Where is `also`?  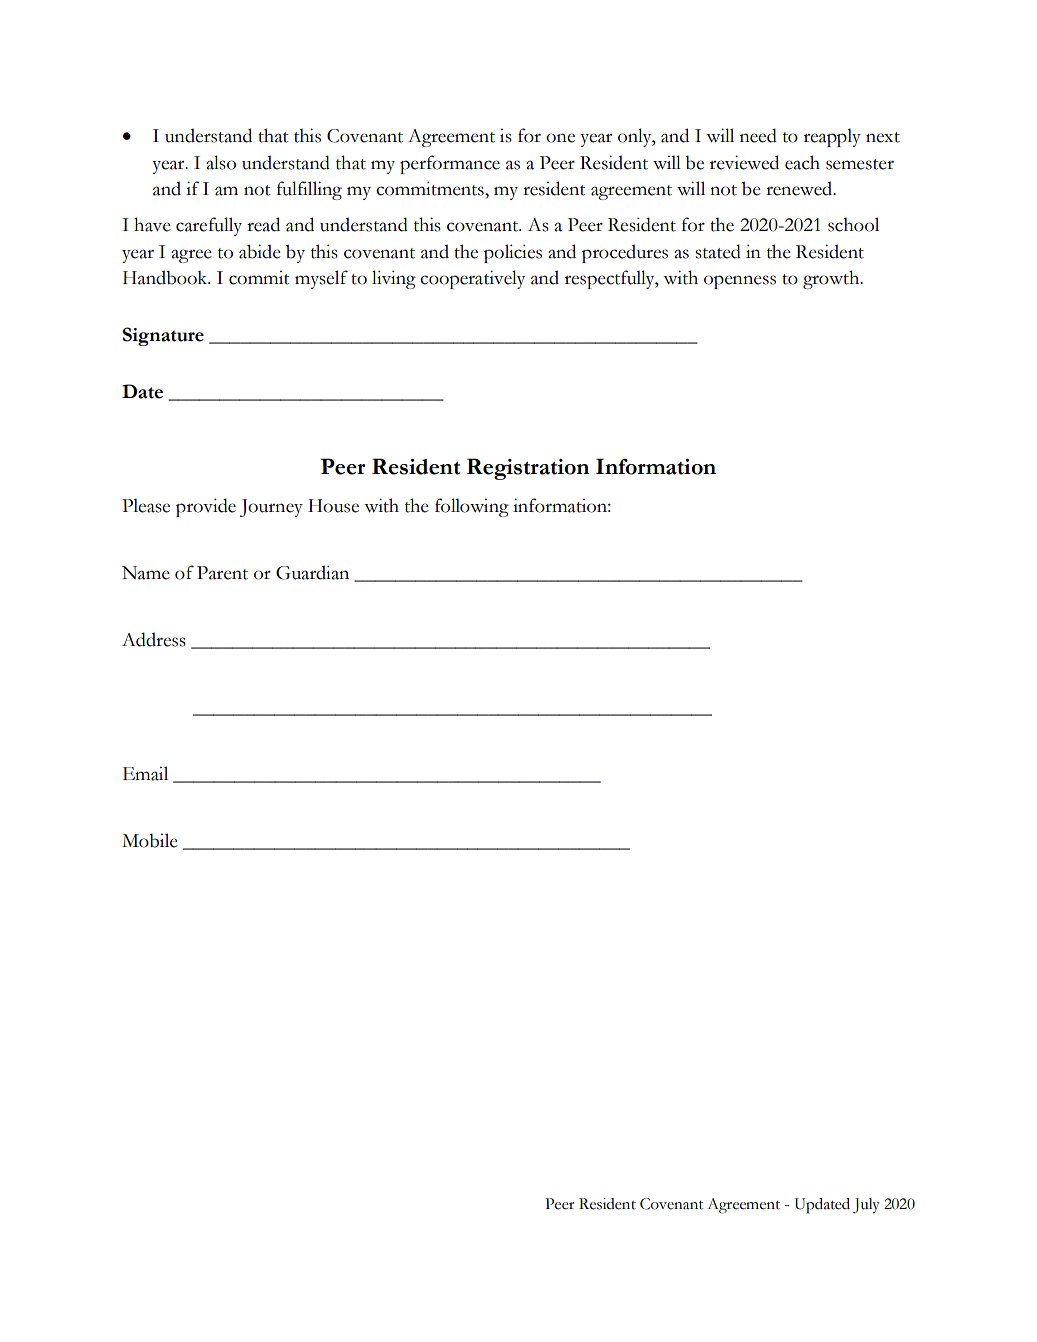 also is located at coordinates (221, 162).
